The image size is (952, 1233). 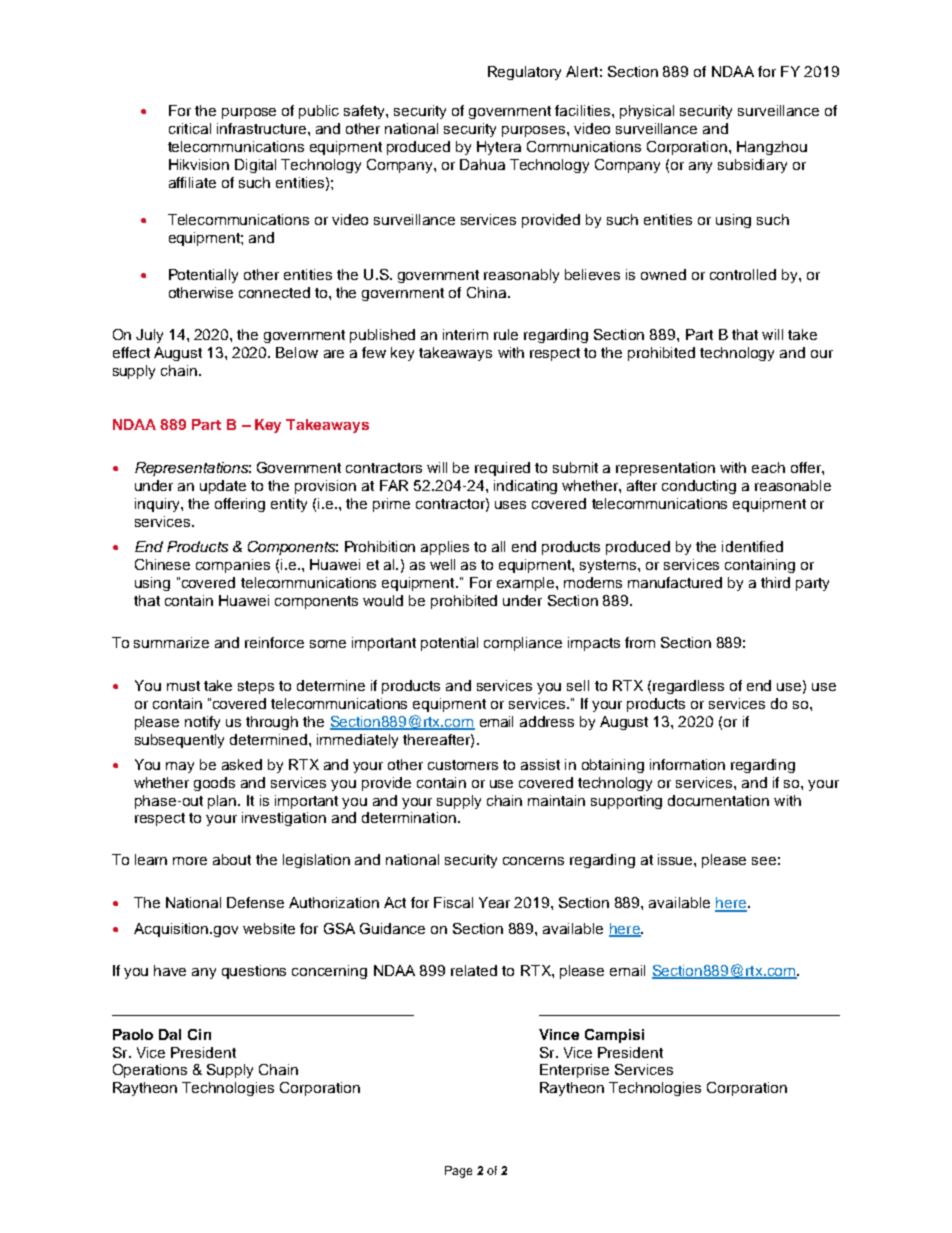 I want to click on conducting, so click(x=699, y=487).
